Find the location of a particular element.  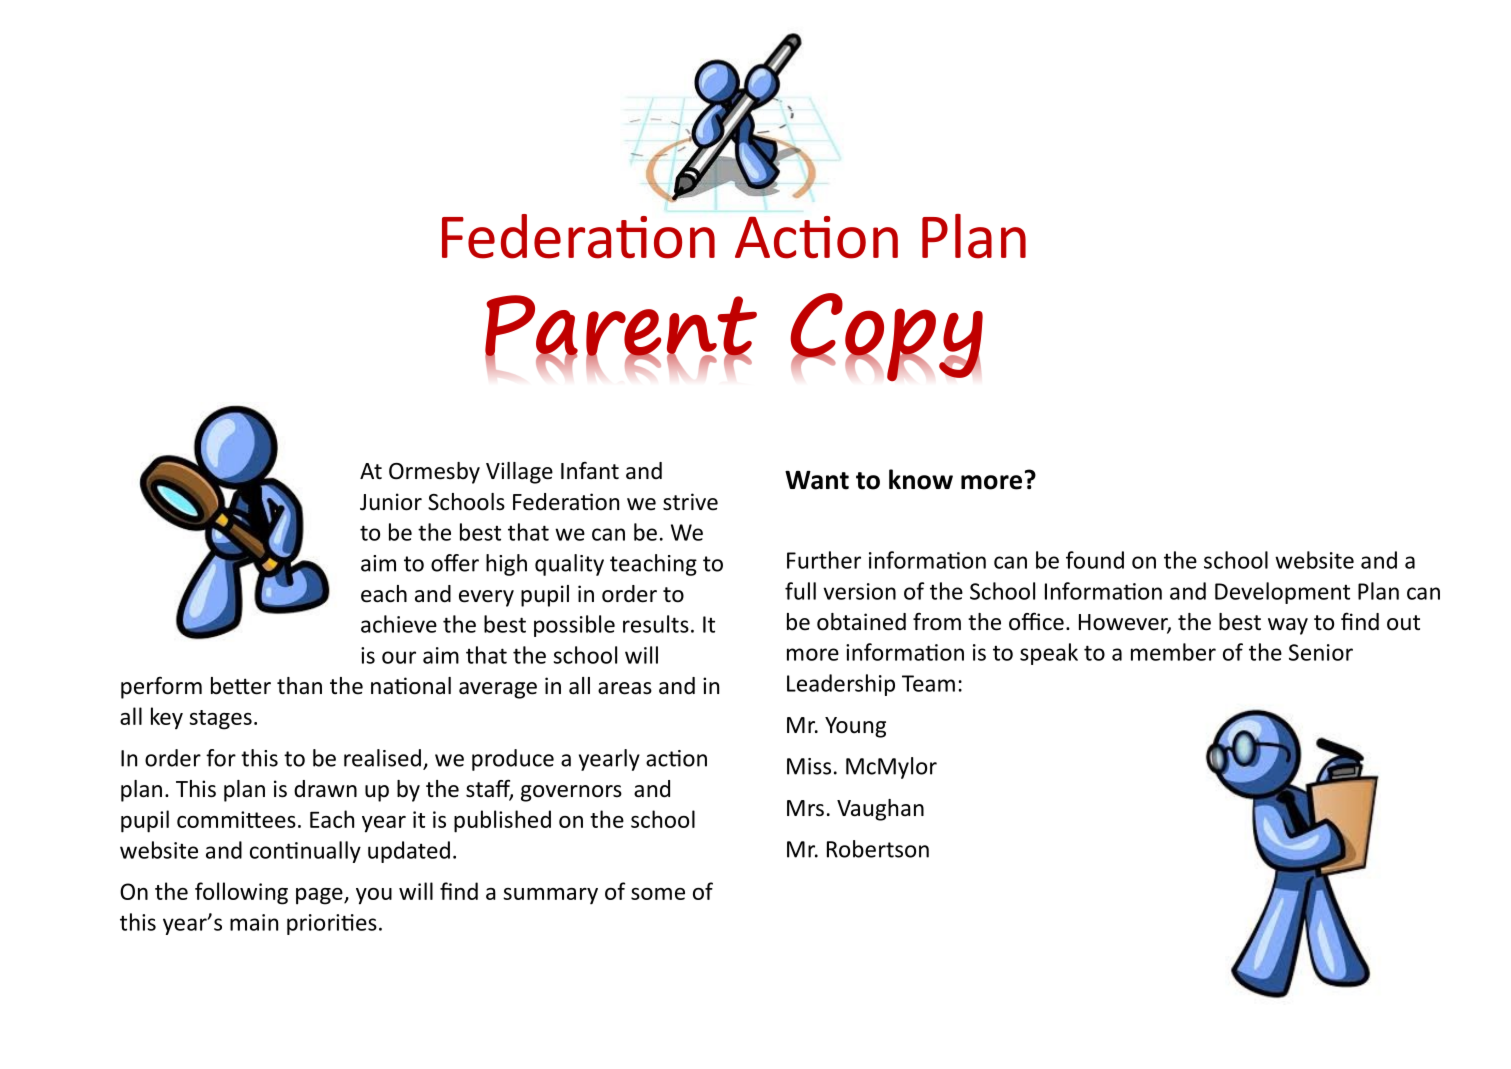

Development is located at coordinates (1282, 593).
